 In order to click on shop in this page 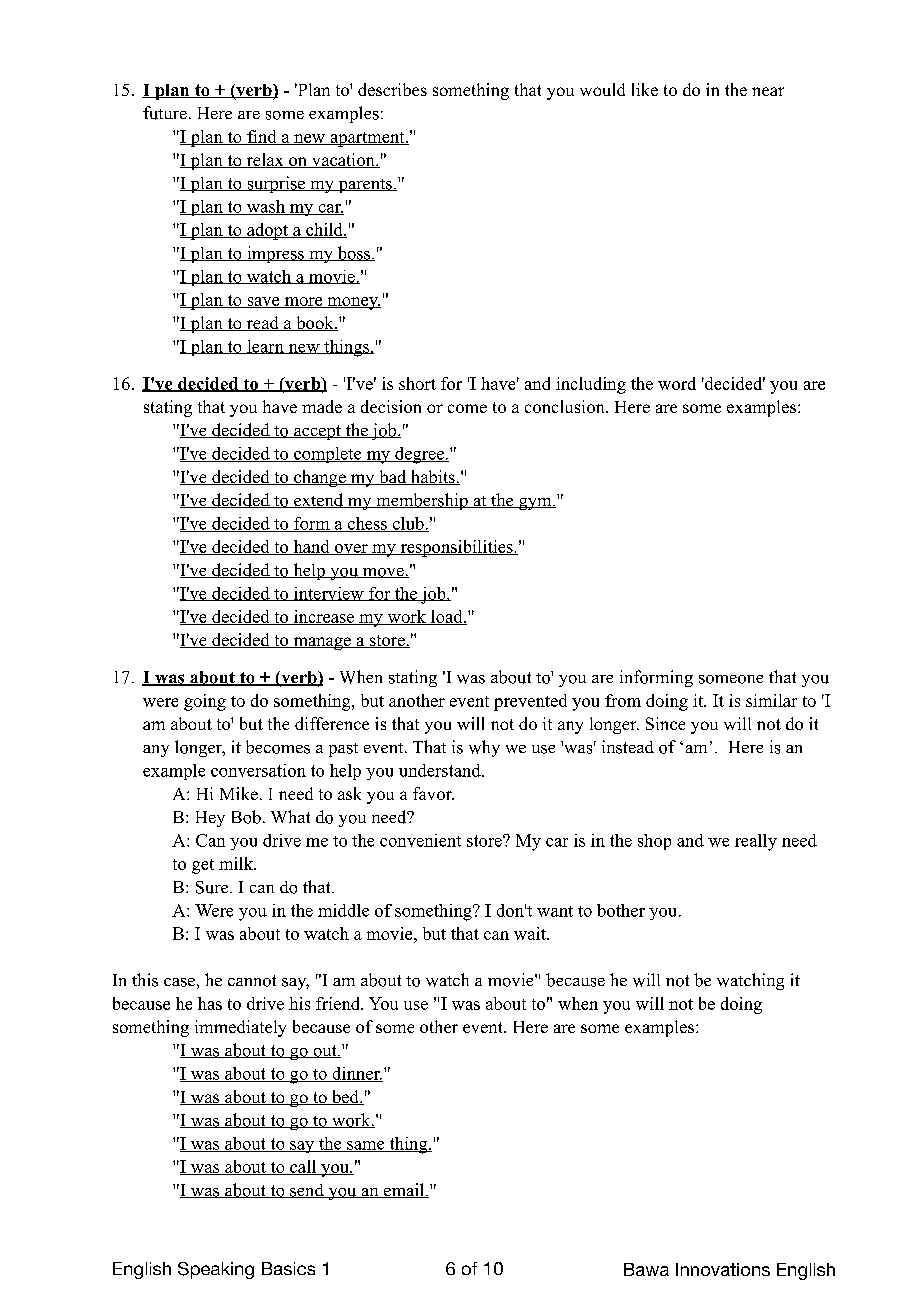, I will do `click(654, 842)`.
